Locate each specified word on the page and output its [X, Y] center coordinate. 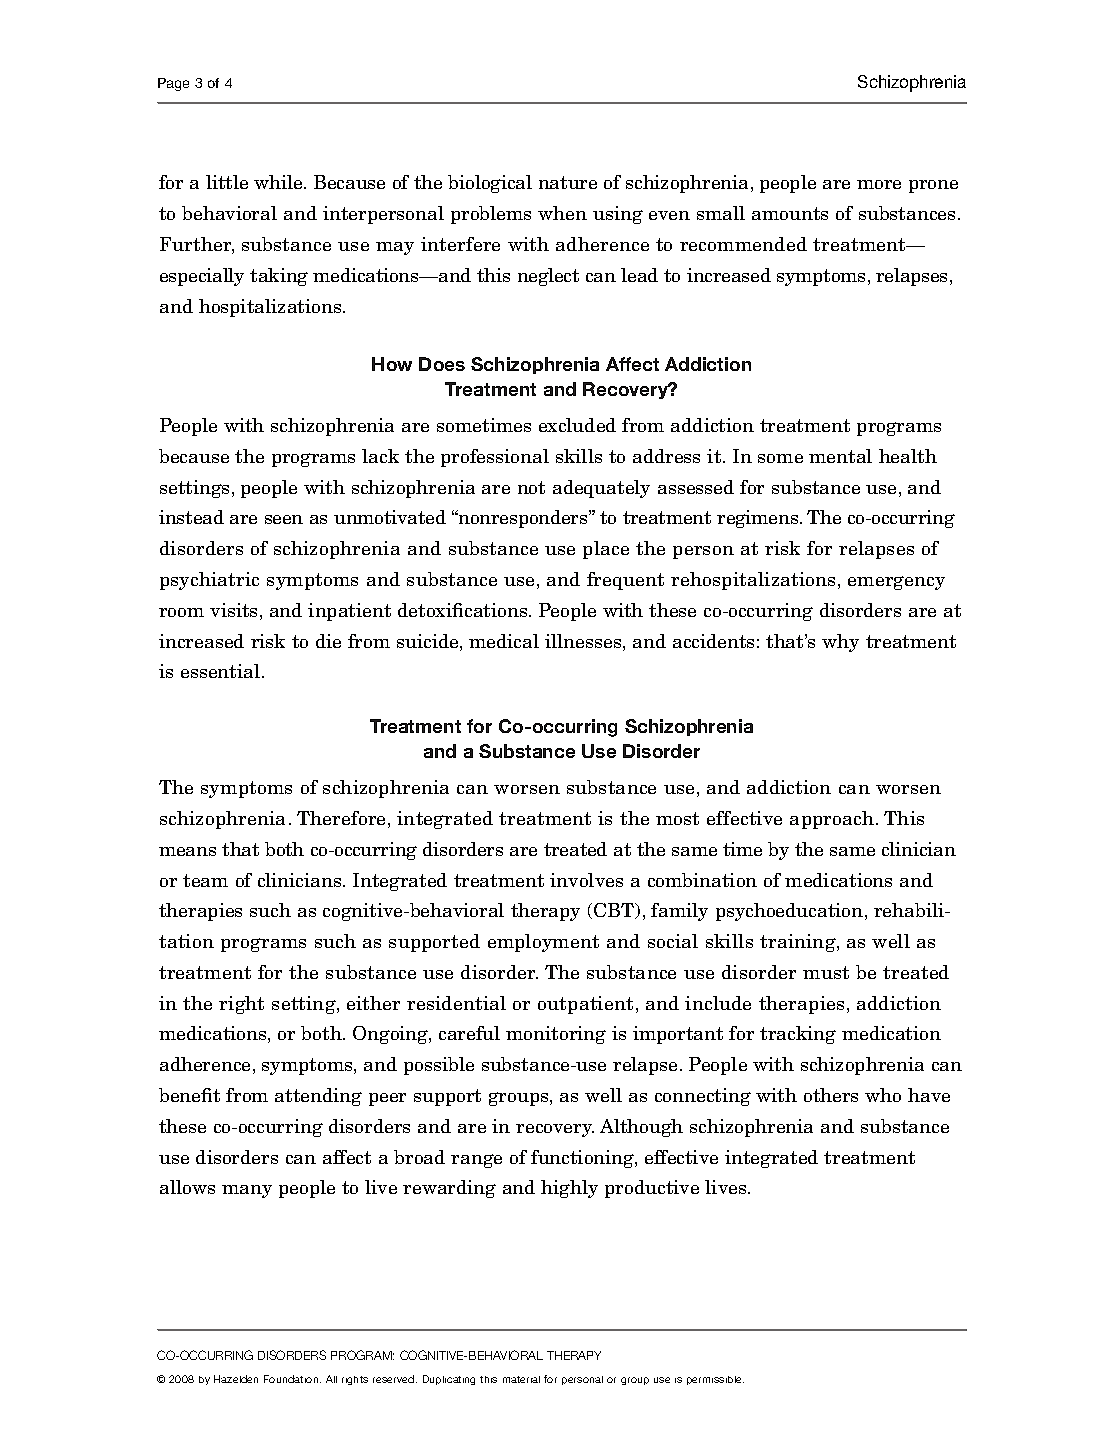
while [279, 182]
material [521, 1379]
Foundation [292, 1379]
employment [543, 943]
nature [568, 182]
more [879, 184]
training [799, 943]
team [205, 880]
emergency [896, 583]
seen [284, 519]
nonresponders [523, 519]
